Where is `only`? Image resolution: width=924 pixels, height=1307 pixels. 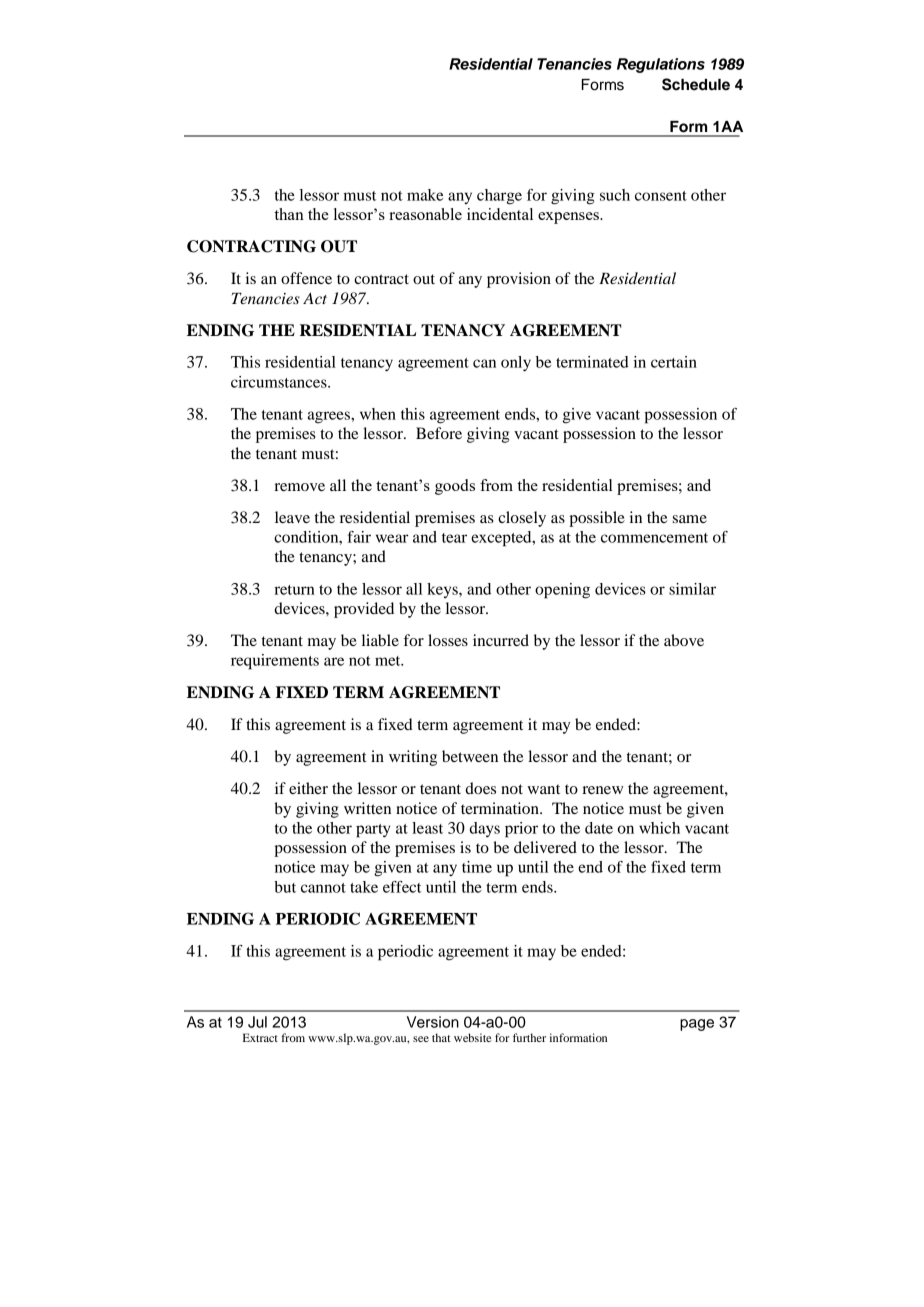
only is located at coordinates (516, 364).
